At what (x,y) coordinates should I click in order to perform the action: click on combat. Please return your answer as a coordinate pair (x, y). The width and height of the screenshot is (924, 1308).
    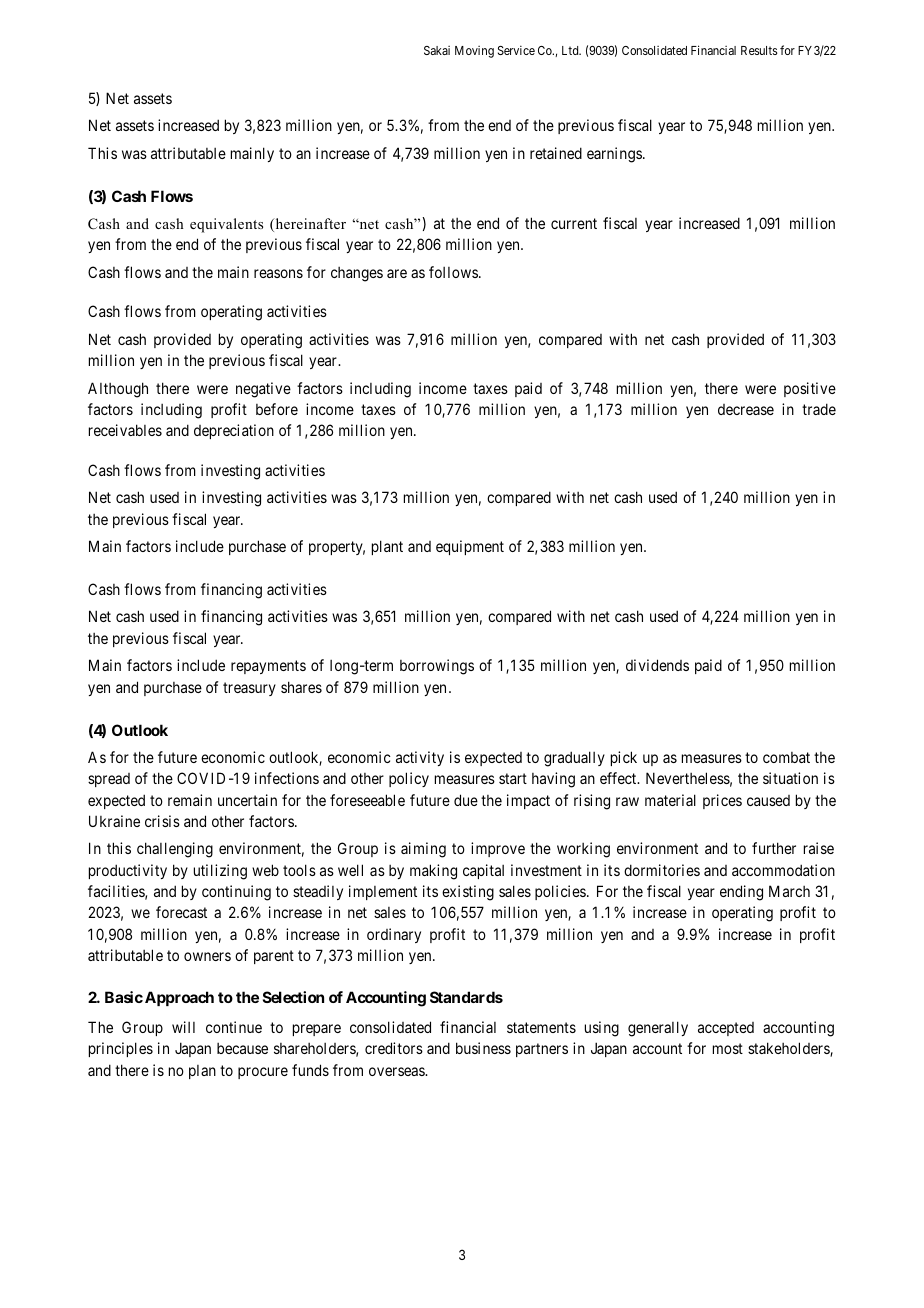
    Looking at the image, I should click on (786, 757).
